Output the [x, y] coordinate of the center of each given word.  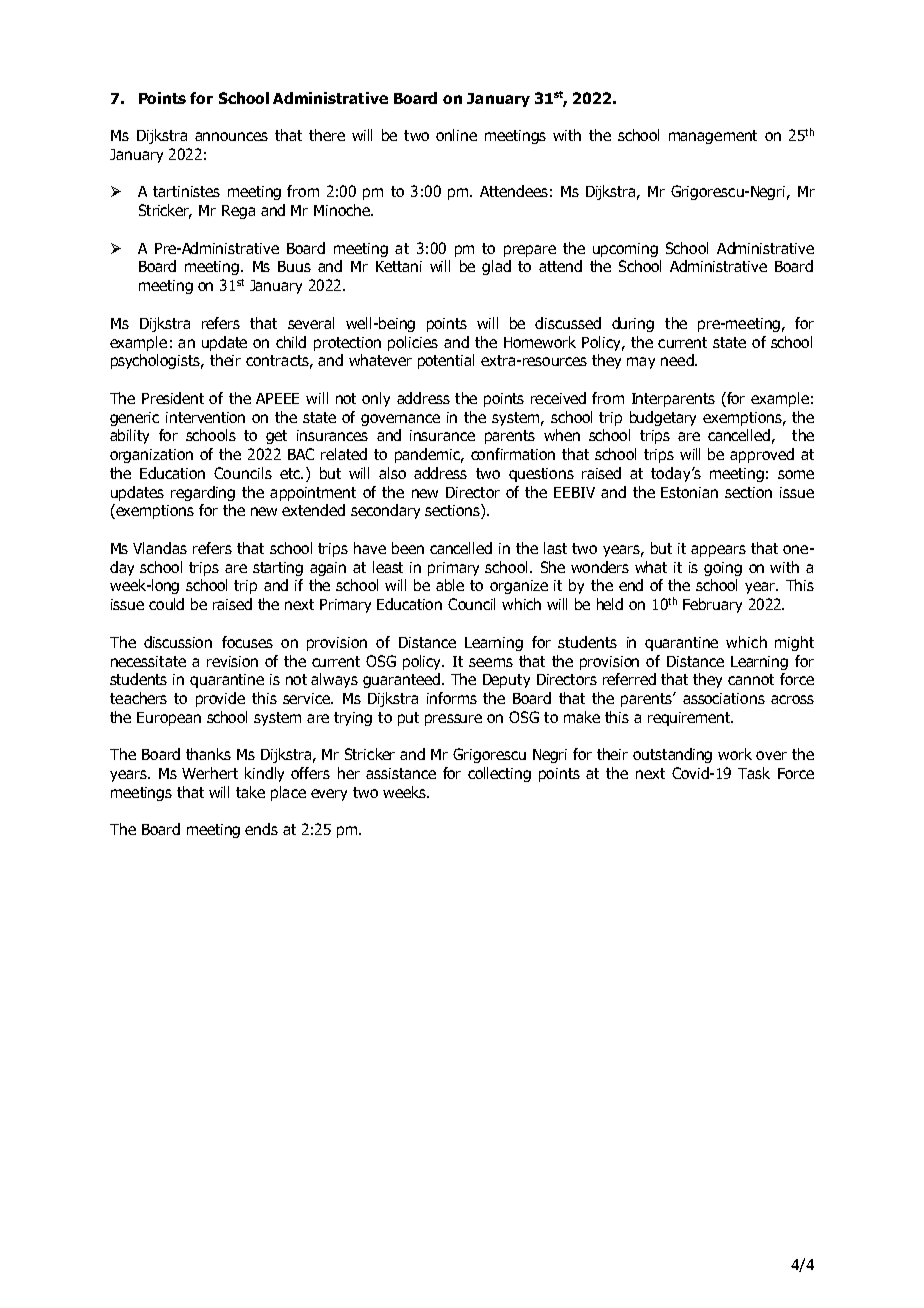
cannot [751, 679]
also [392, 473]
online [456, 135]
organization [151, 456]
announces [231, 136]
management [713, 137]
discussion [178, 642]
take [250, 792]
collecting [499, 774]
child [291, 342]
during [633, 324]
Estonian [689, 492]
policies [413, 343]
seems [491, 662]
